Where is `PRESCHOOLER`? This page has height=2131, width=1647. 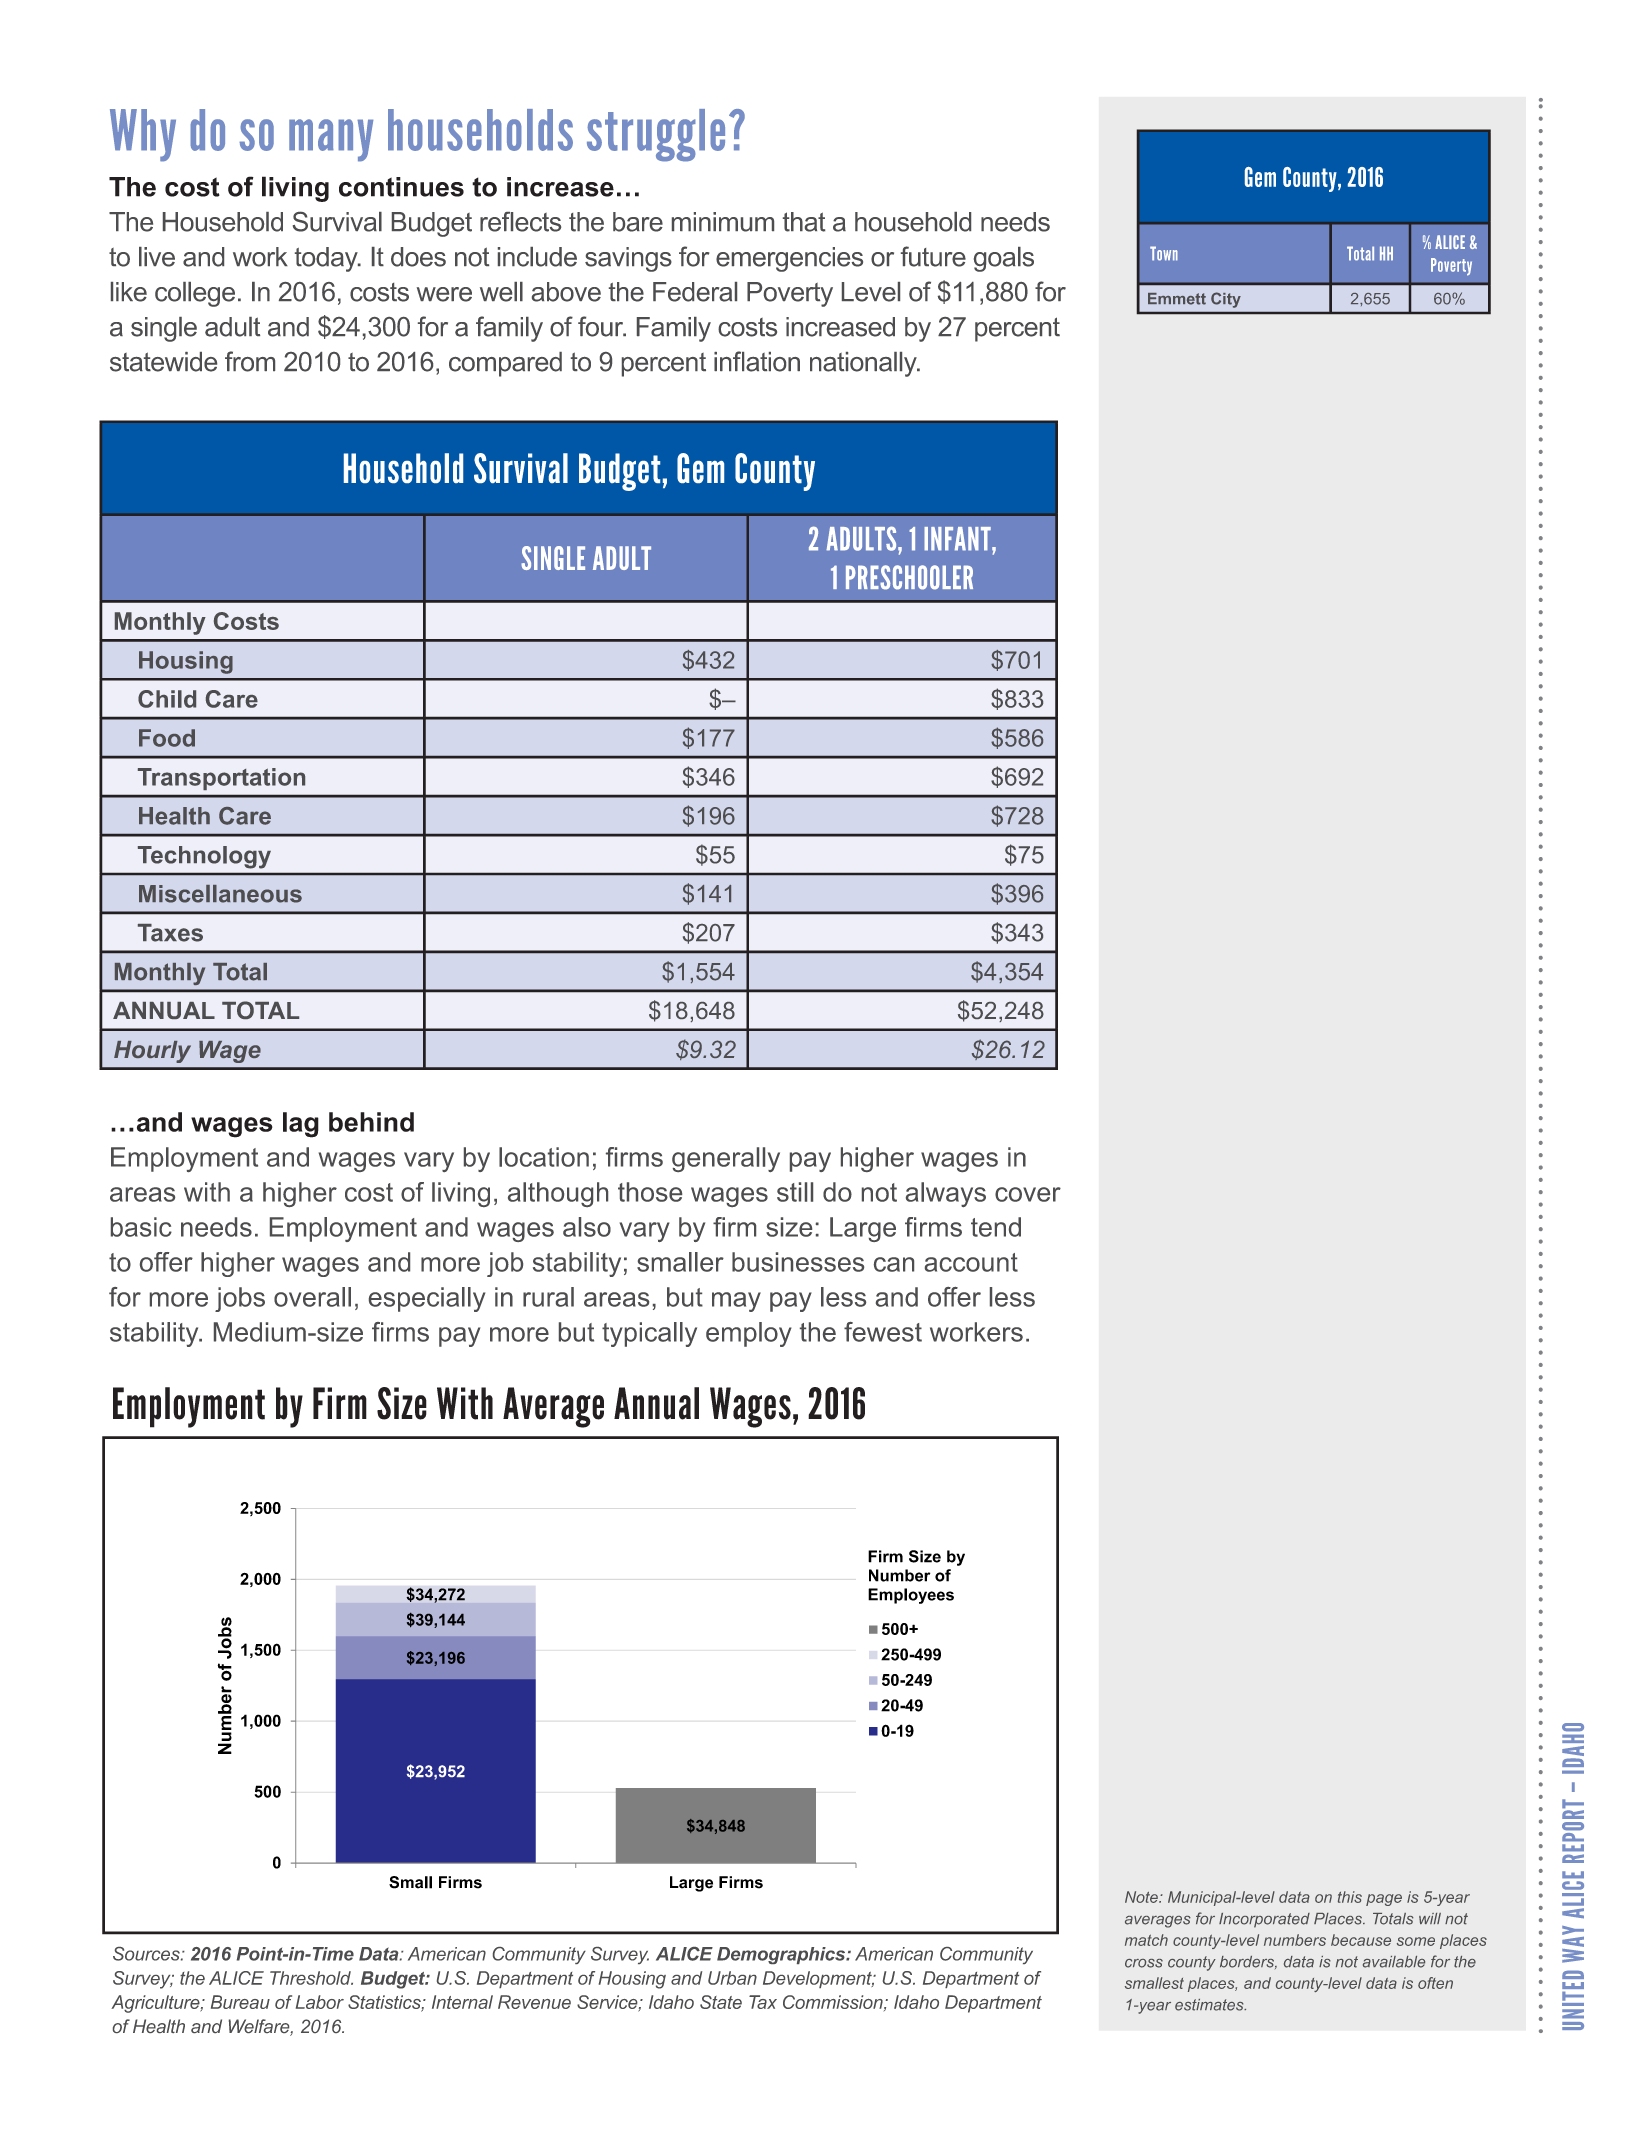 PRESCHOOLER is located at coordinates (909, 577).
